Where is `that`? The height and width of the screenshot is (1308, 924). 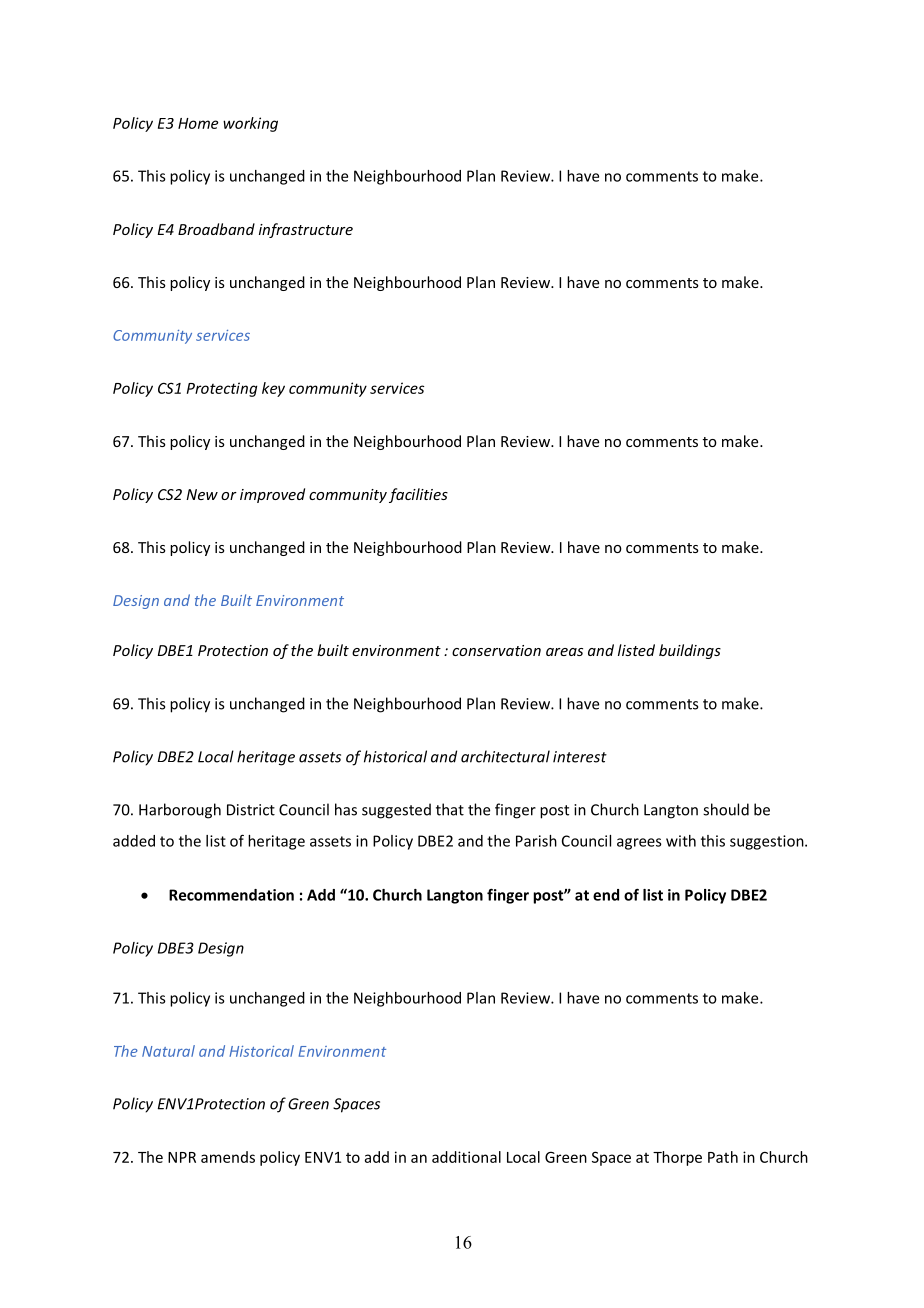
that is located at coordinates (450, 809).
